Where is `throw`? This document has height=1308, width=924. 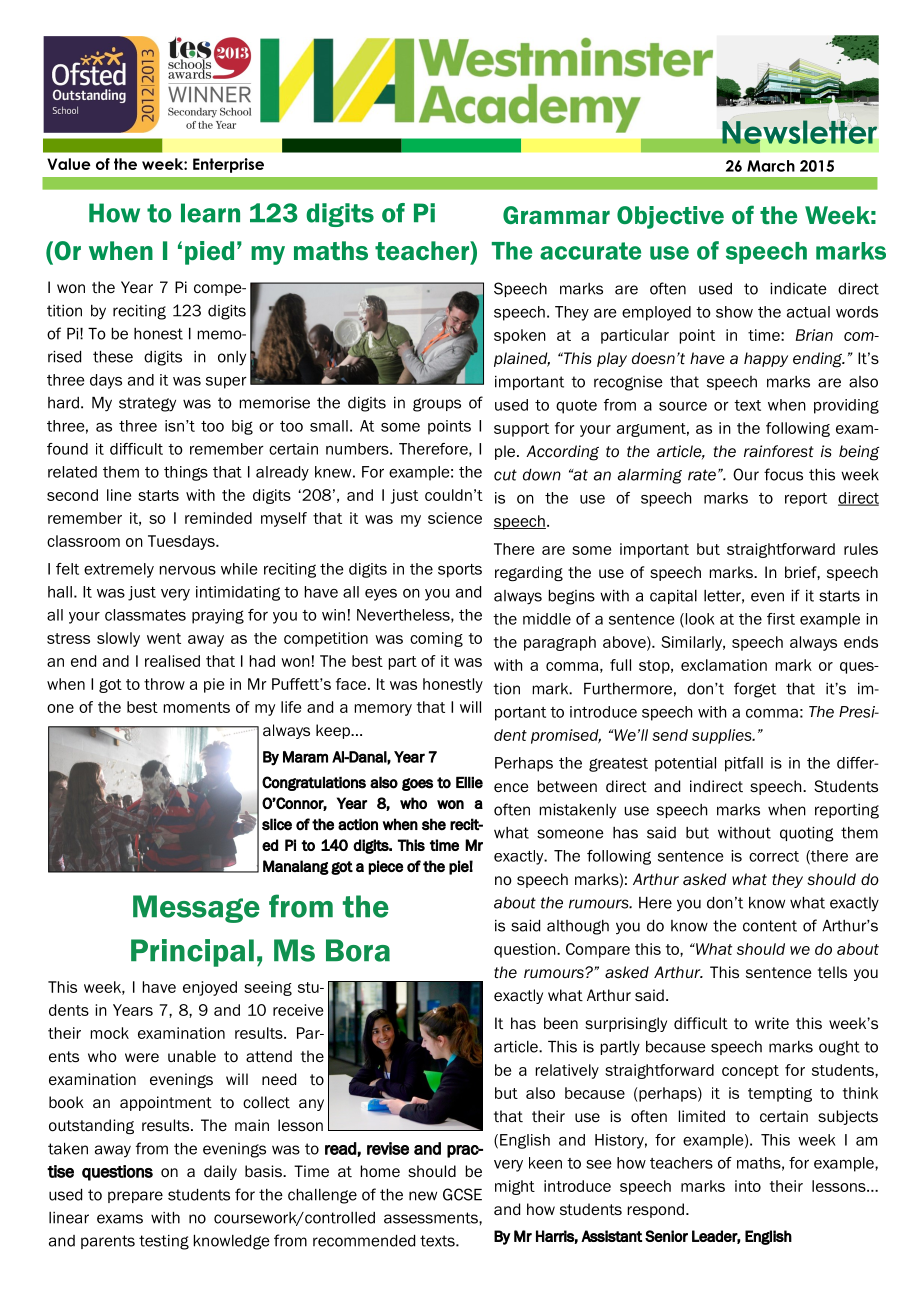 throw is located at coordinates (164, 684).
